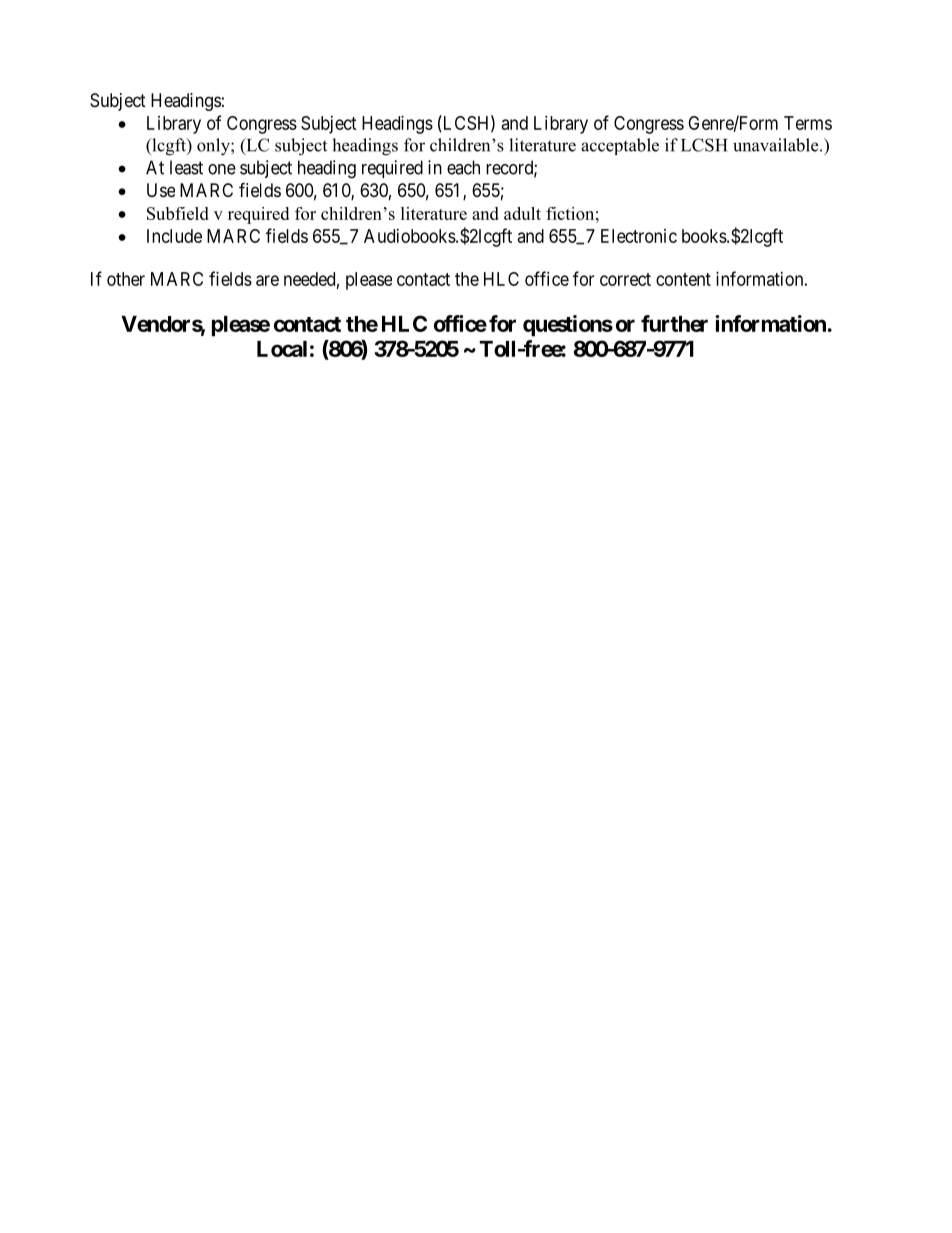  What do you see at coordinates (620, 146) in the screenshot?
I see `acceptable` at bounding box center [620, 146].
